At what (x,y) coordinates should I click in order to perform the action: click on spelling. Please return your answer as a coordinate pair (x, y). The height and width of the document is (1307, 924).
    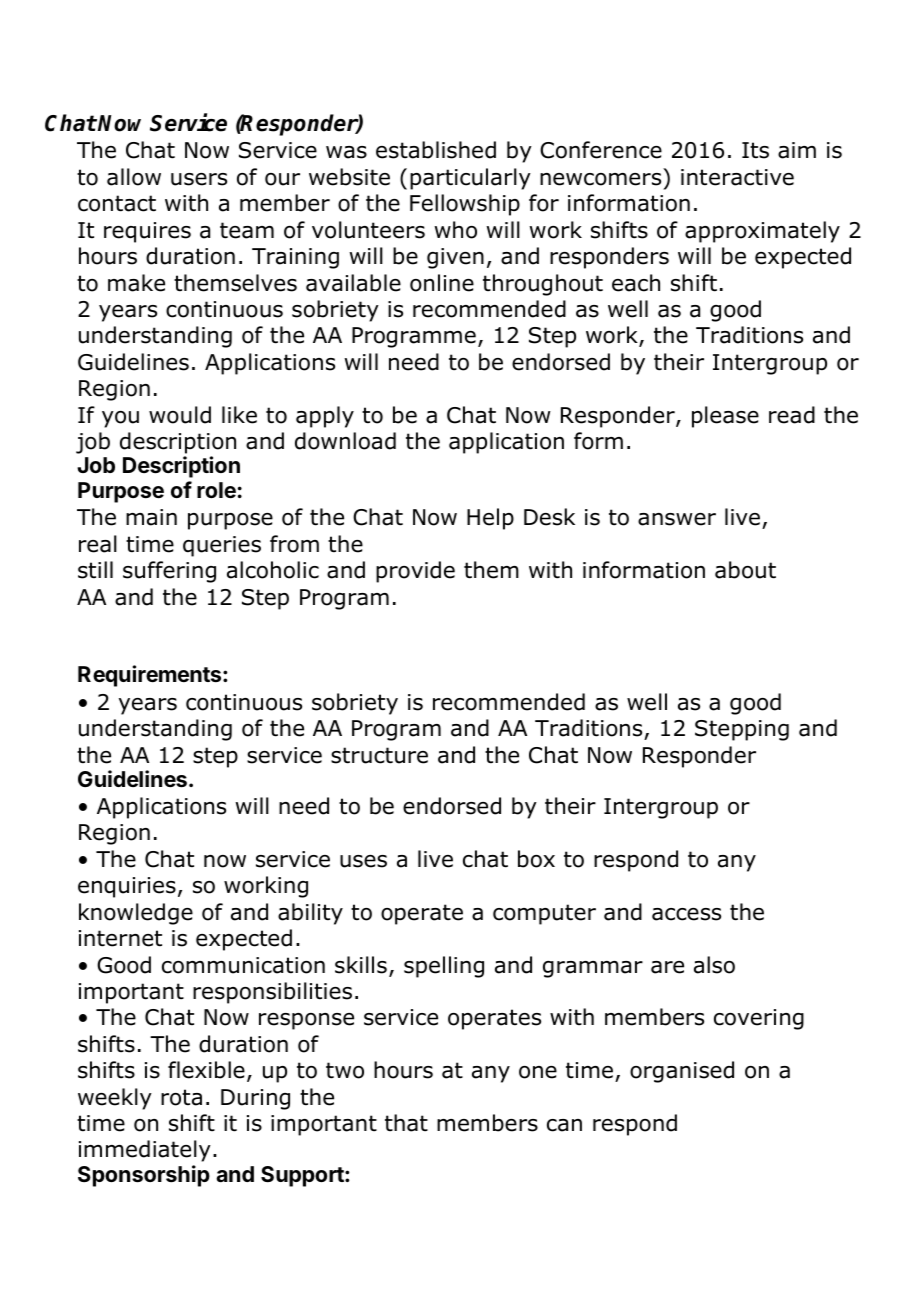
    Looking at the image, I should click on (444, 967).
